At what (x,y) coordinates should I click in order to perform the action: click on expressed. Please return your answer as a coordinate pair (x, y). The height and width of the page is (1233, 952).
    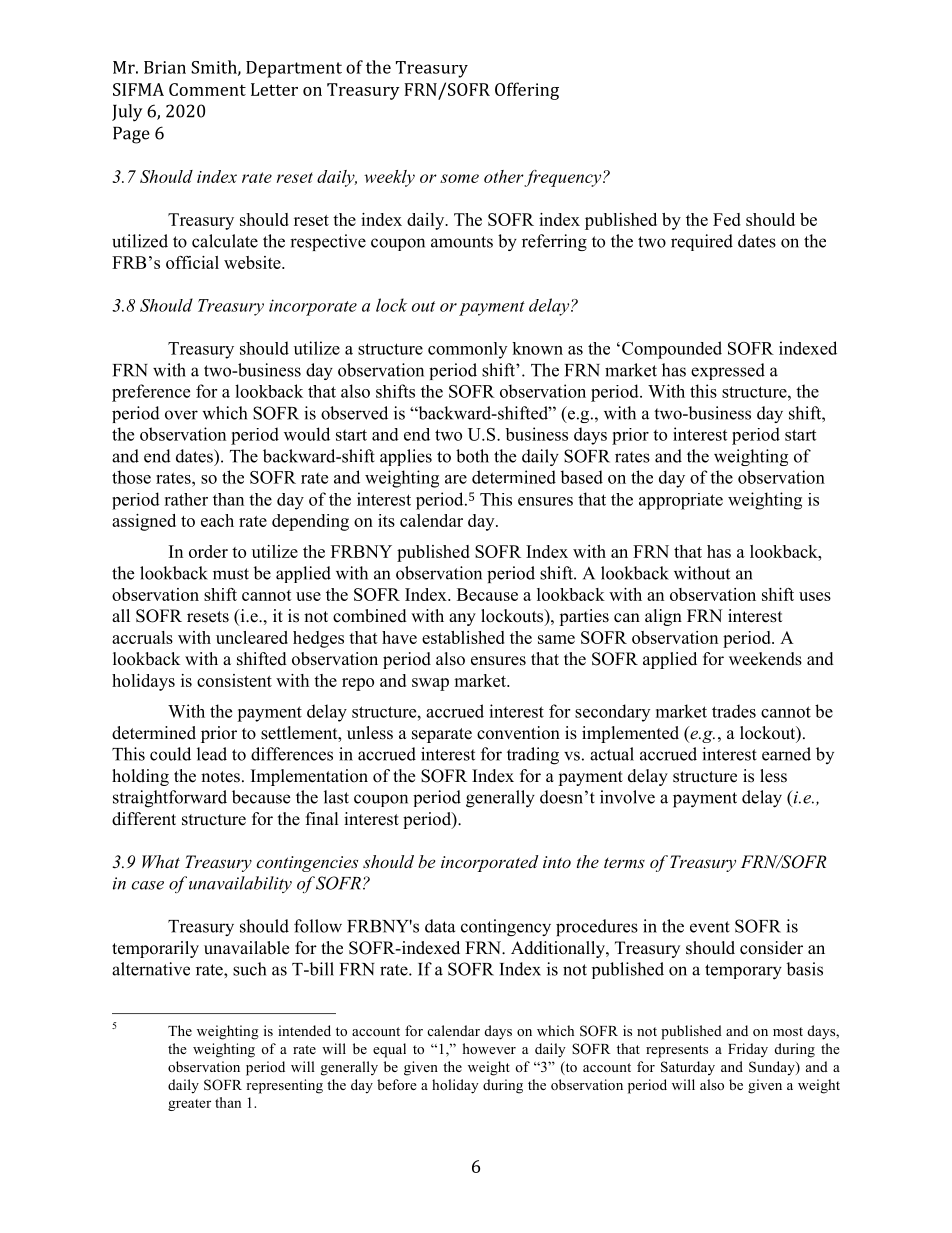
    Looking at the image, I should click on (728, 371).
